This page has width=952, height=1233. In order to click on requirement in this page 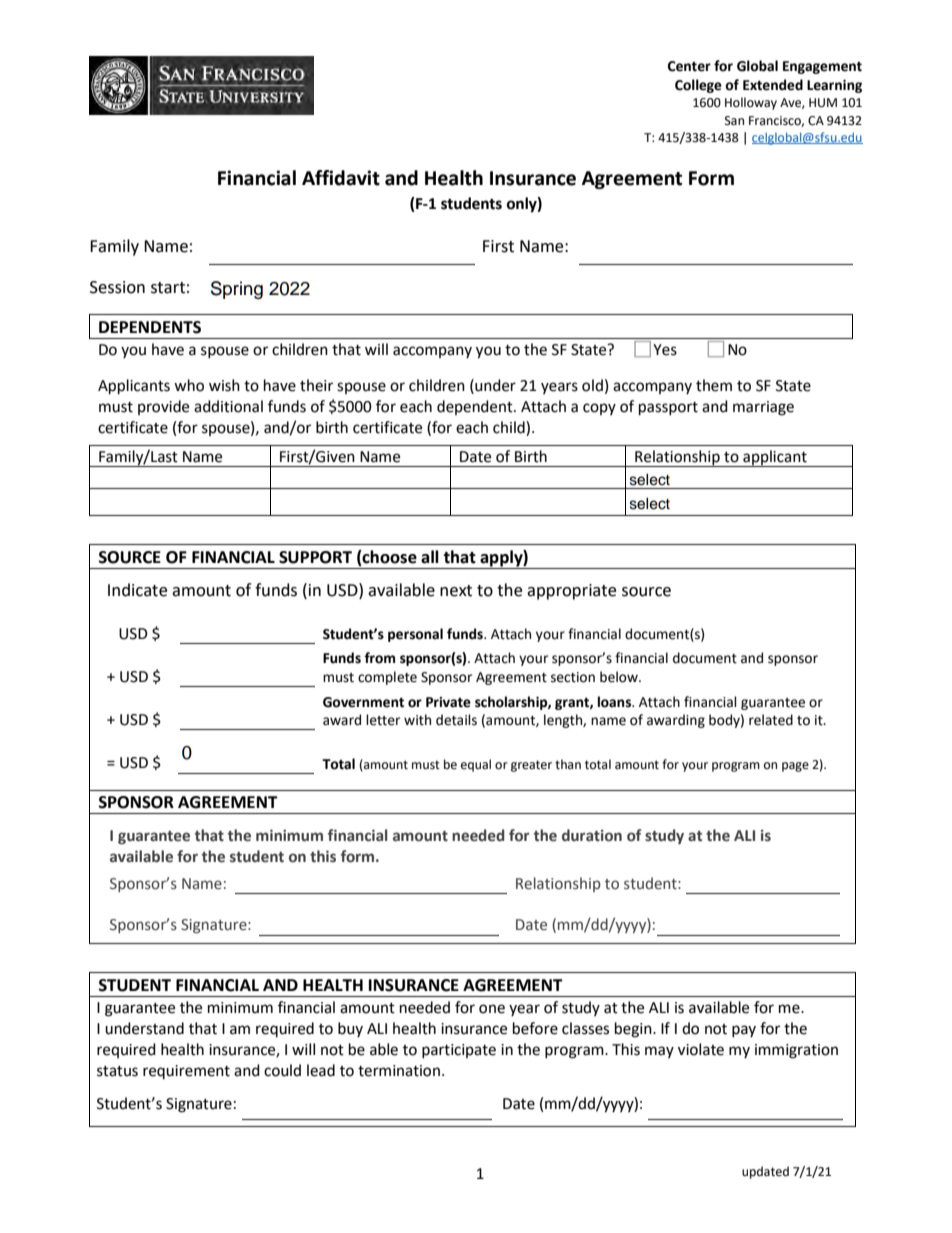, I will do `click(186, 1072)`.
